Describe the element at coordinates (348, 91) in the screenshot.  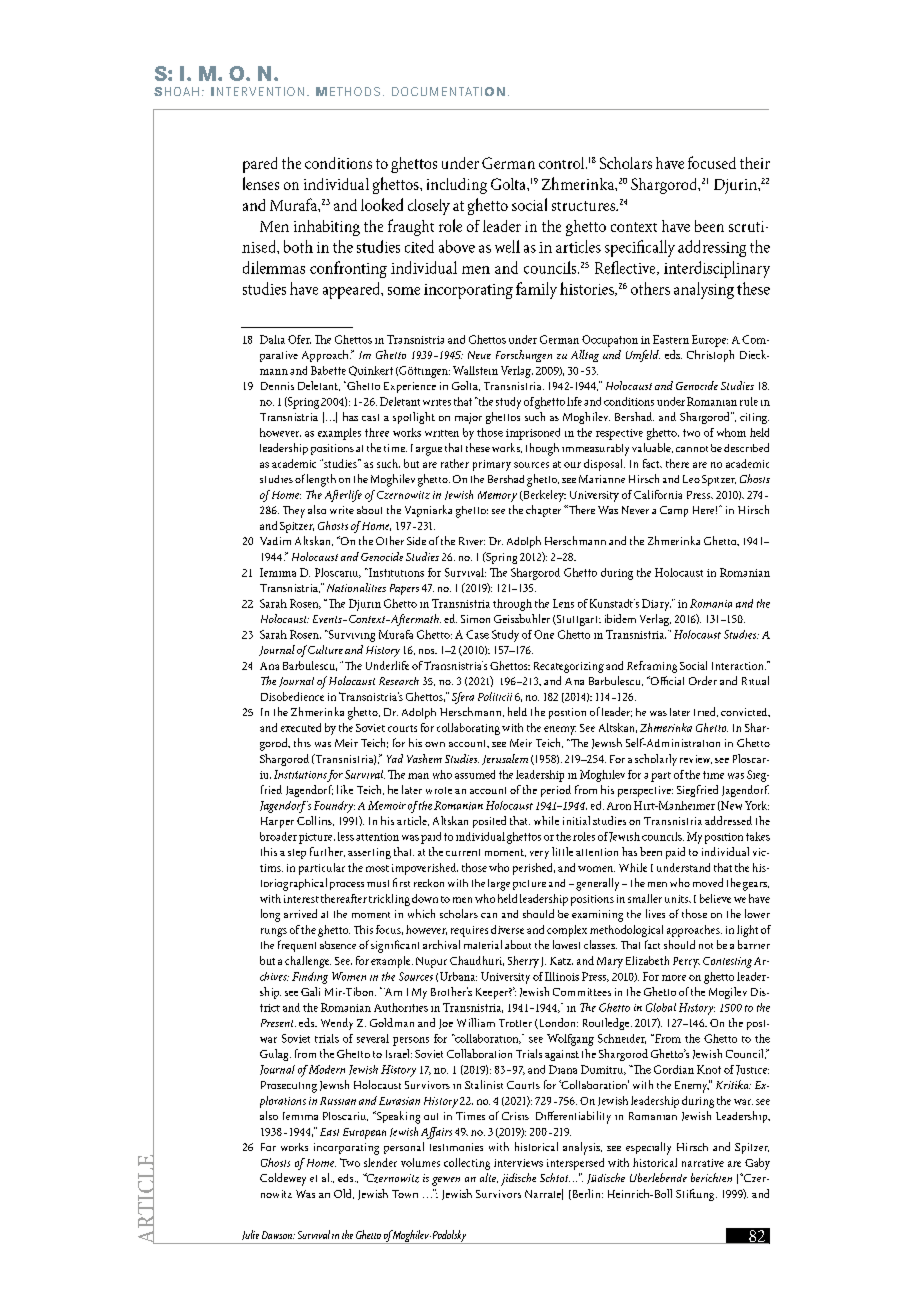
I see `METHODS` at that location.
